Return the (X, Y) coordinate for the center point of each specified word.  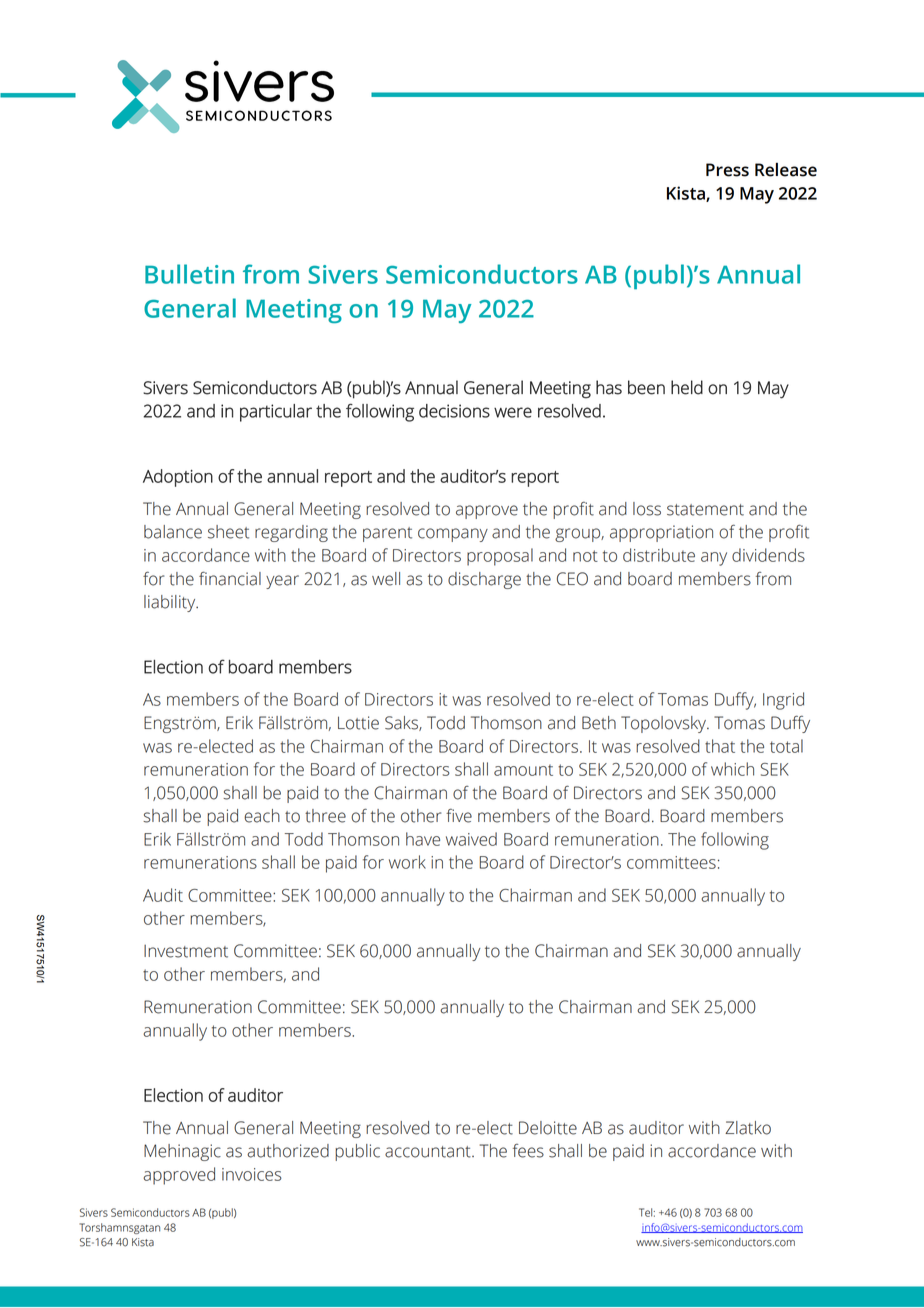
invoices (252, 1174)
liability (171, 603)
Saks (402, 723)
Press (727, 170)
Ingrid (783, 701)
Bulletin (189, 274)
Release (786, 170)
